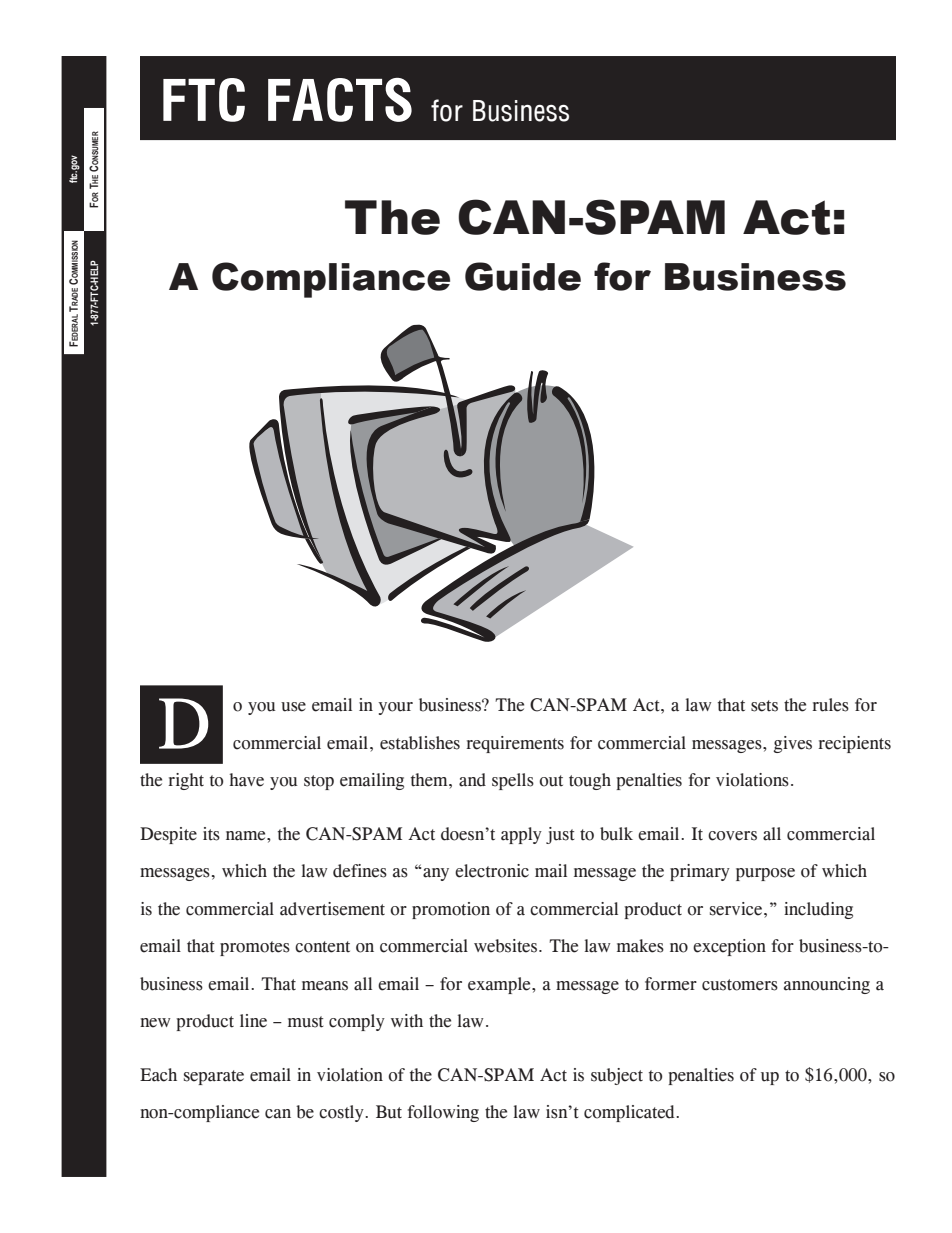  I want to click on separate, so click(214, 1077).
